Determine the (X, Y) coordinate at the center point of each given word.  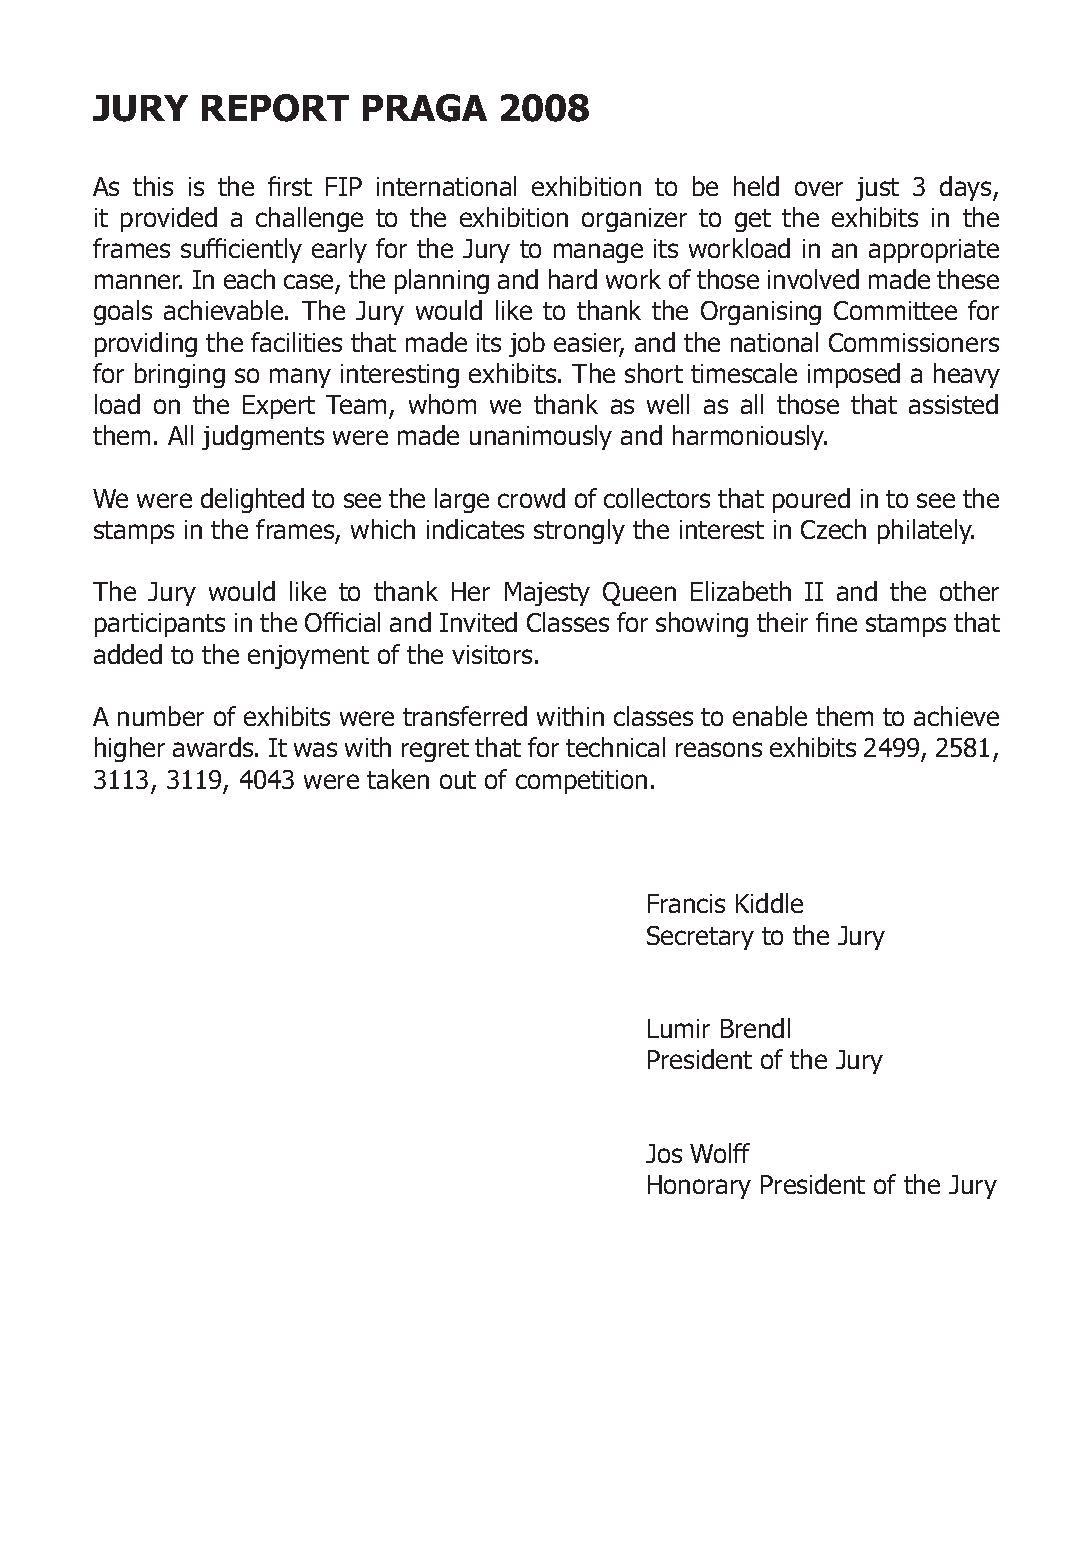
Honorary (699, 1187)
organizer (634, 220)
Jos (664, 1153)
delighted (252, 500)
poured (811, 500)
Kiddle (769, 903)
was (315, 749)
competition (581, 782)
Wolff (720, 1153)
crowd (531, 498)
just (877, 189)
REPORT (275, 108)
